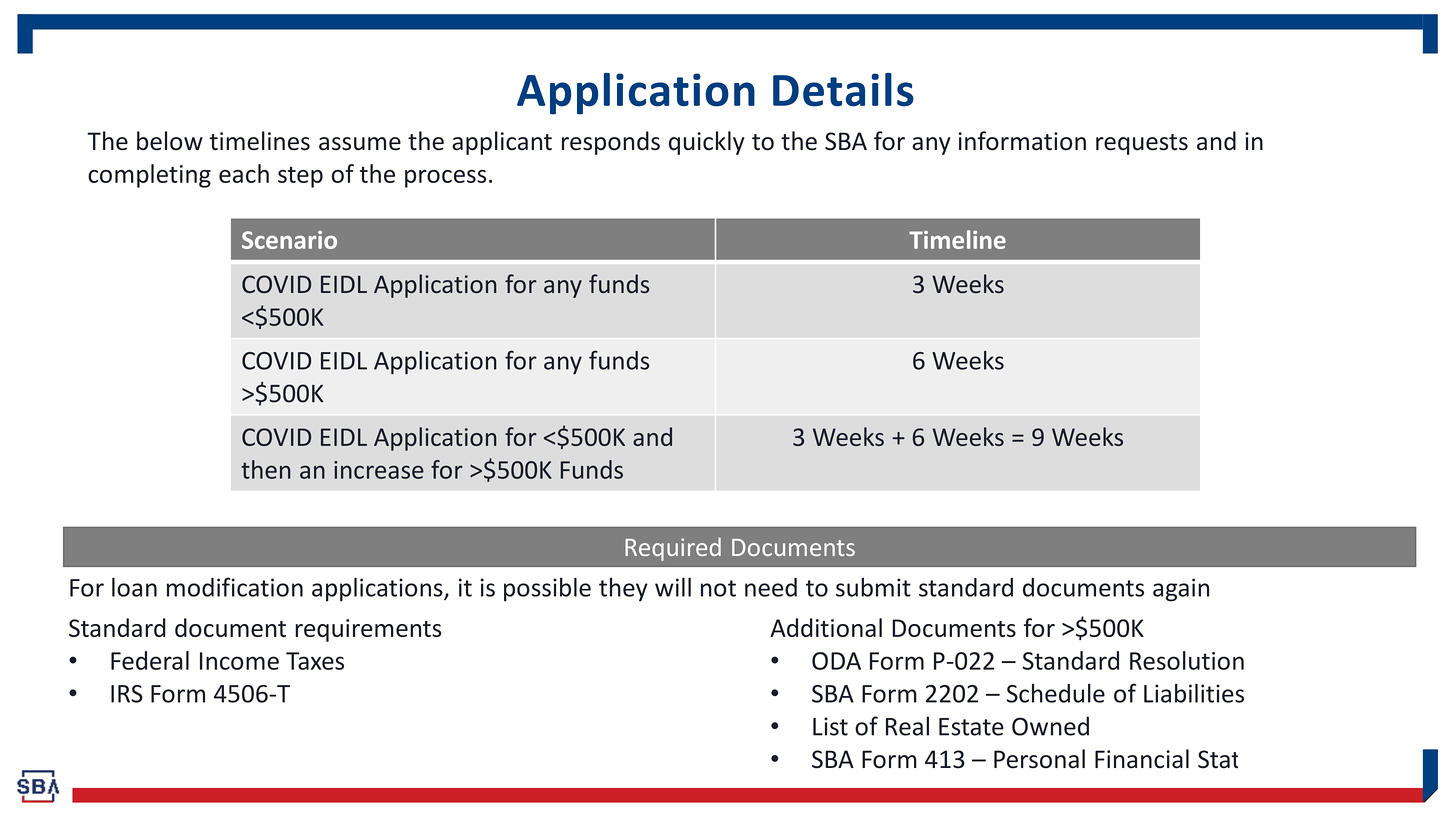 The image size is (1456, 819). Describe the element at coordinates (445, 179) in the screenshot. I see `process` at that location.
